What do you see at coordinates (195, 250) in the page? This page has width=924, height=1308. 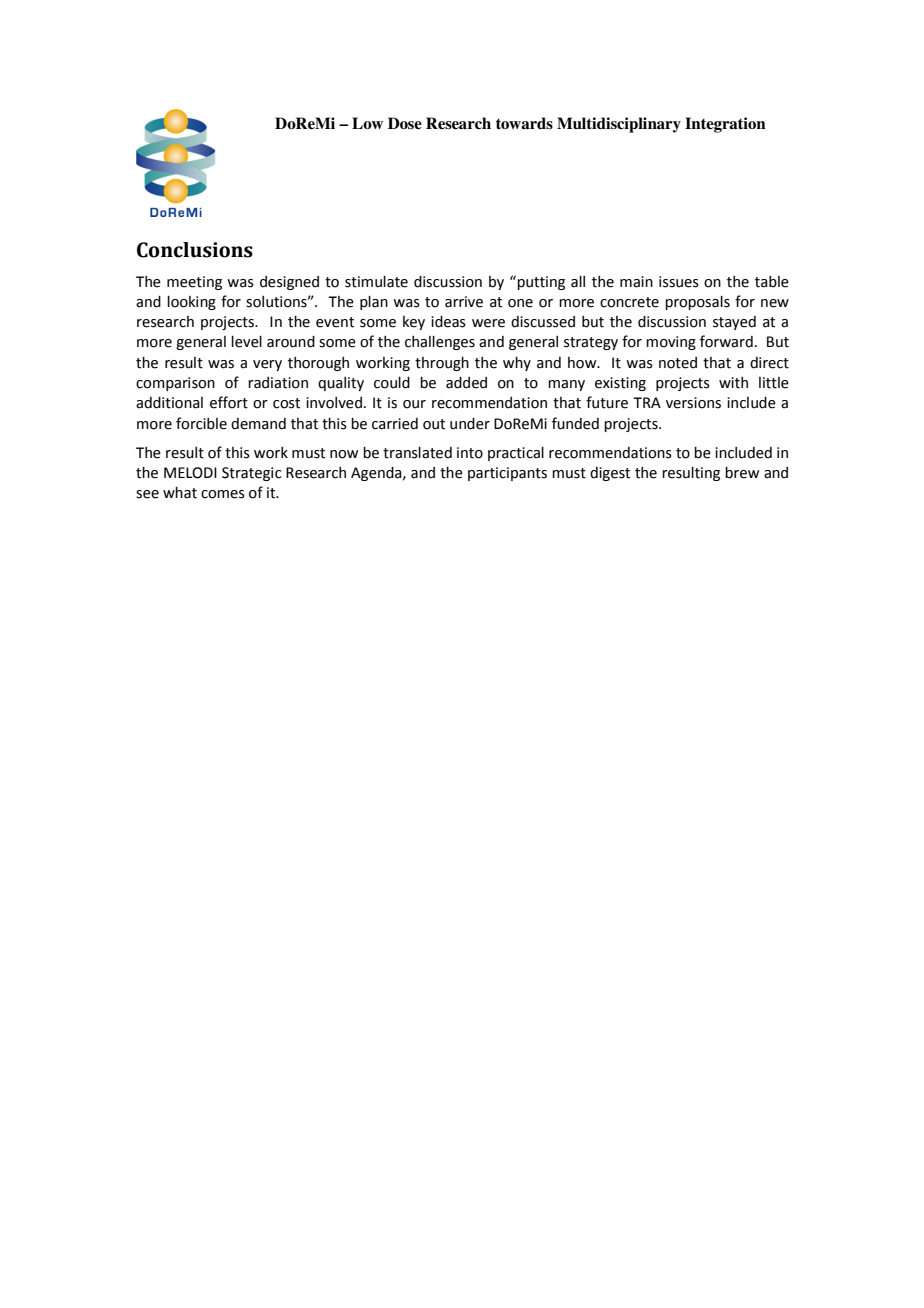 I see `Conclusions` at bounding box center [195, 250].
